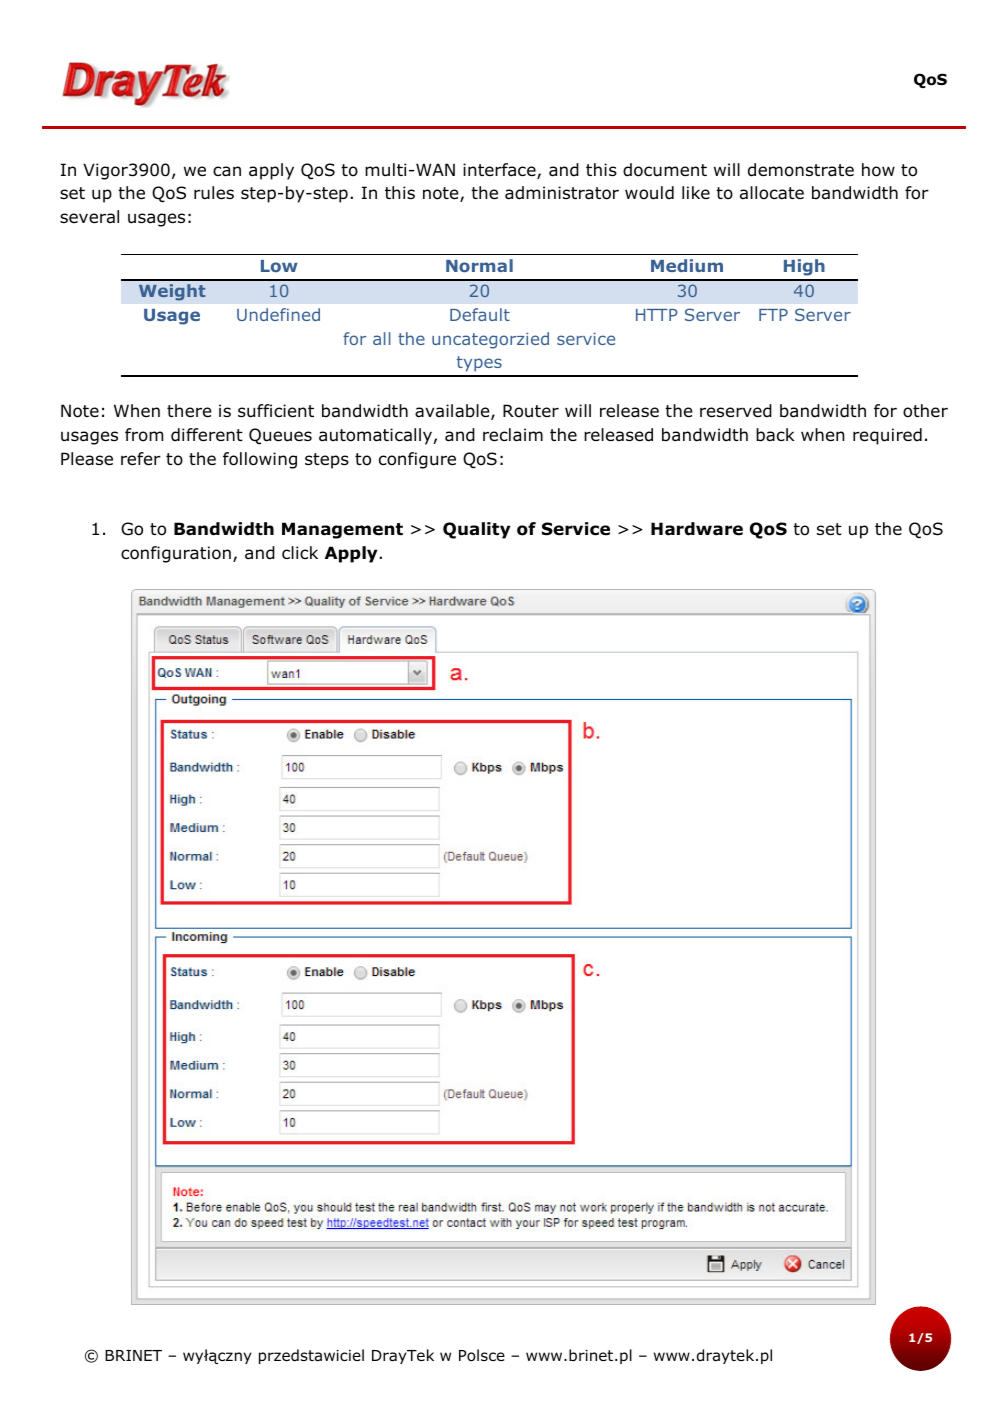  Describe the element at coordinates (176, 554) in the document. I see `configuration` at that location.
